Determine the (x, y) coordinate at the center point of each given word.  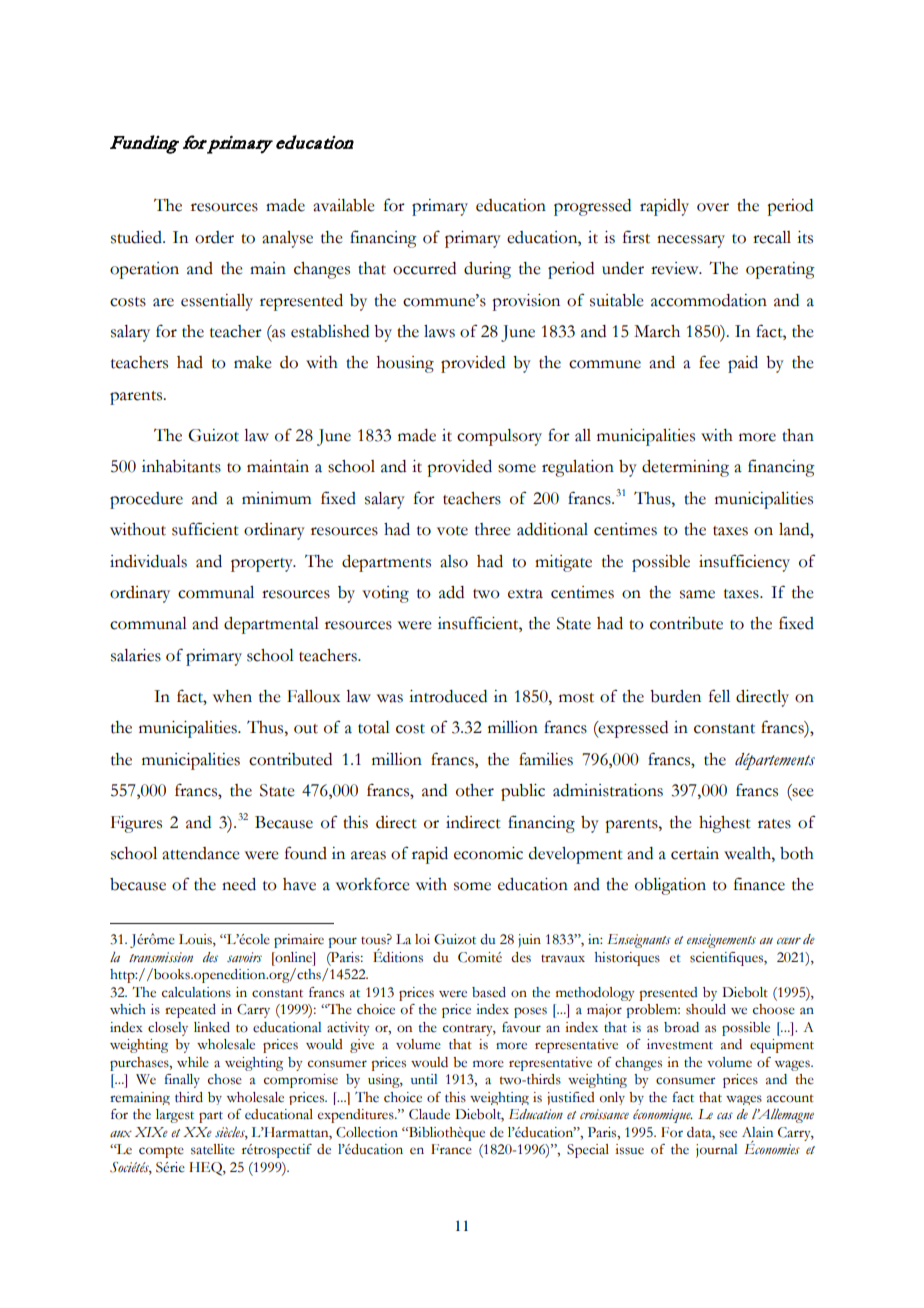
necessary (691, 241)
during (487, 270)
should (706, 1009)
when (232, 696)
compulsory (499, 437)
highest (725, 824)
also (454, 561)
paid (743, 364)
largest (175, 1116)
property (263, 565)
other (475, 790)
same (697, 594)
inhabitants (181, 466)
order (214, 237)
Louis (196, 940)
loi (422, 939)
